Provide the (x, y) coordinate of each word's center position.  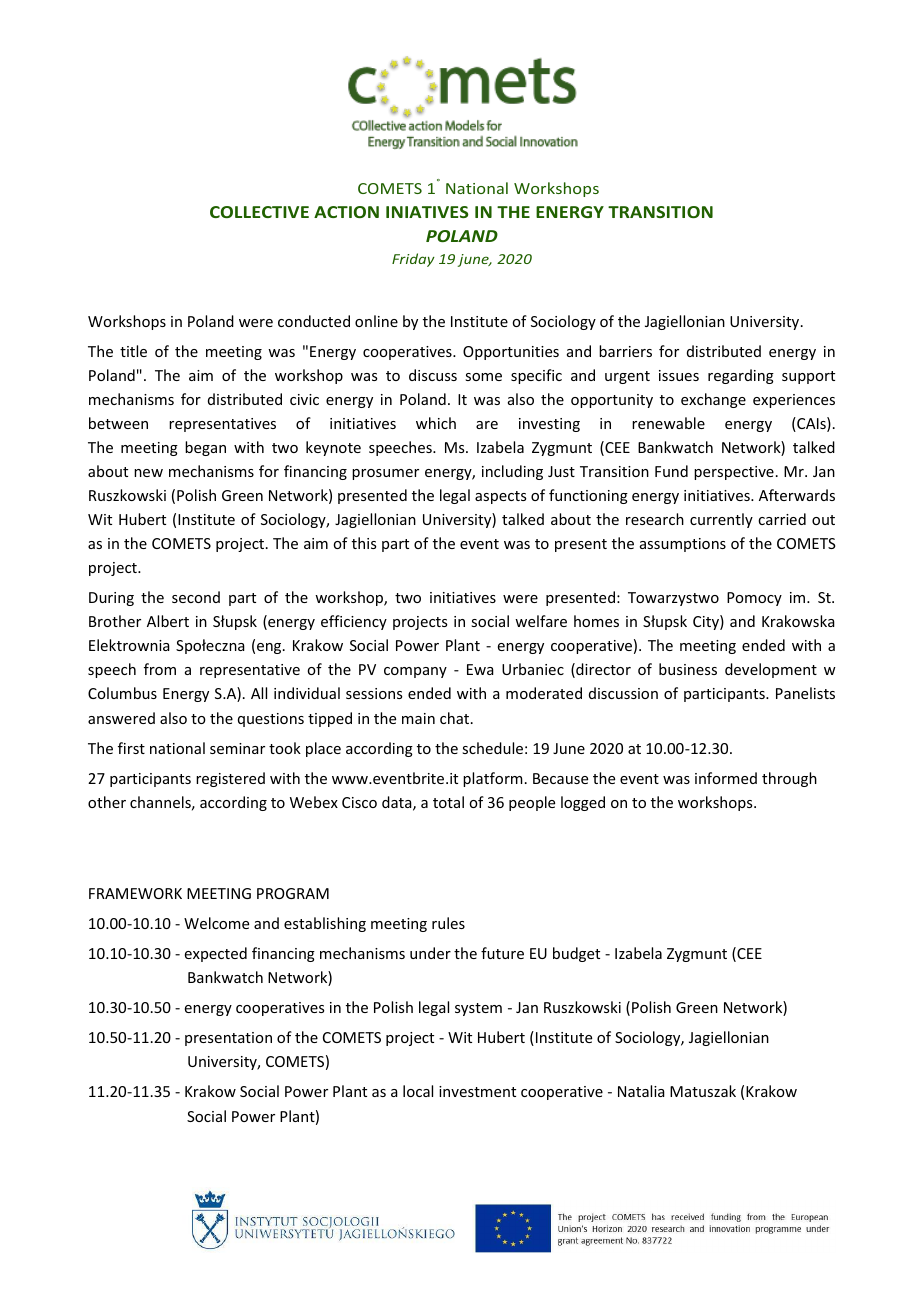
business (688, 669)
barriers (625, 351)
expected (216, 954)
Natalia (641, 1091)
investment (477, 1091)
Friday (413, 260)
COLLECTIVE (259, 212)
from (160, 669)
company (415, 672)
